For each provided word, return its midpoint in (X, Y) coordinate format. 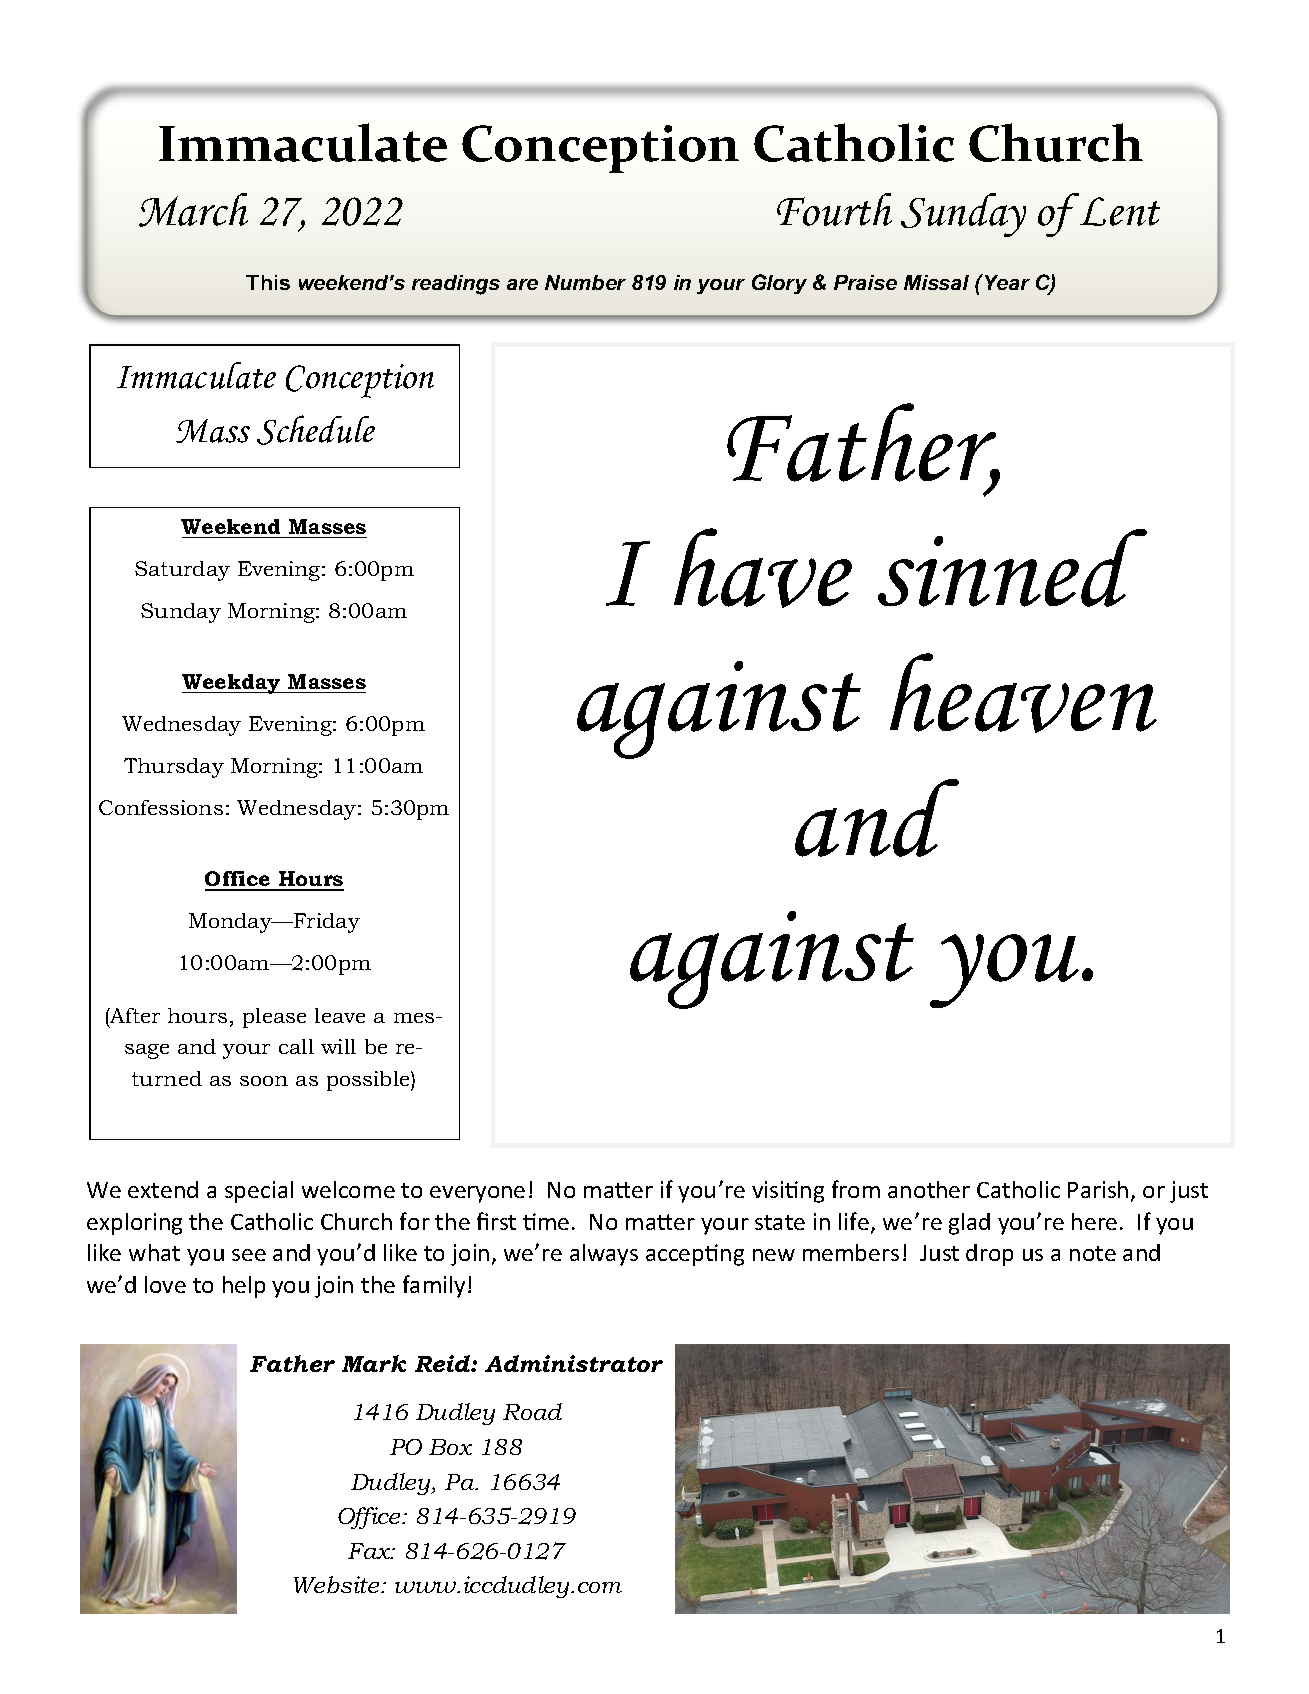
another (929, 1189)
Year (1006, 282)
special (259, 1192)
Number (585, 282)
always (604, 1255)
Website (338, 1584)
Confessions (161, 807)
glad (969, 1224)
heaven (1023, 693)
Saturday (182, 571)
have (763, 568)
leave (340, 1015)
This (268, 282)
